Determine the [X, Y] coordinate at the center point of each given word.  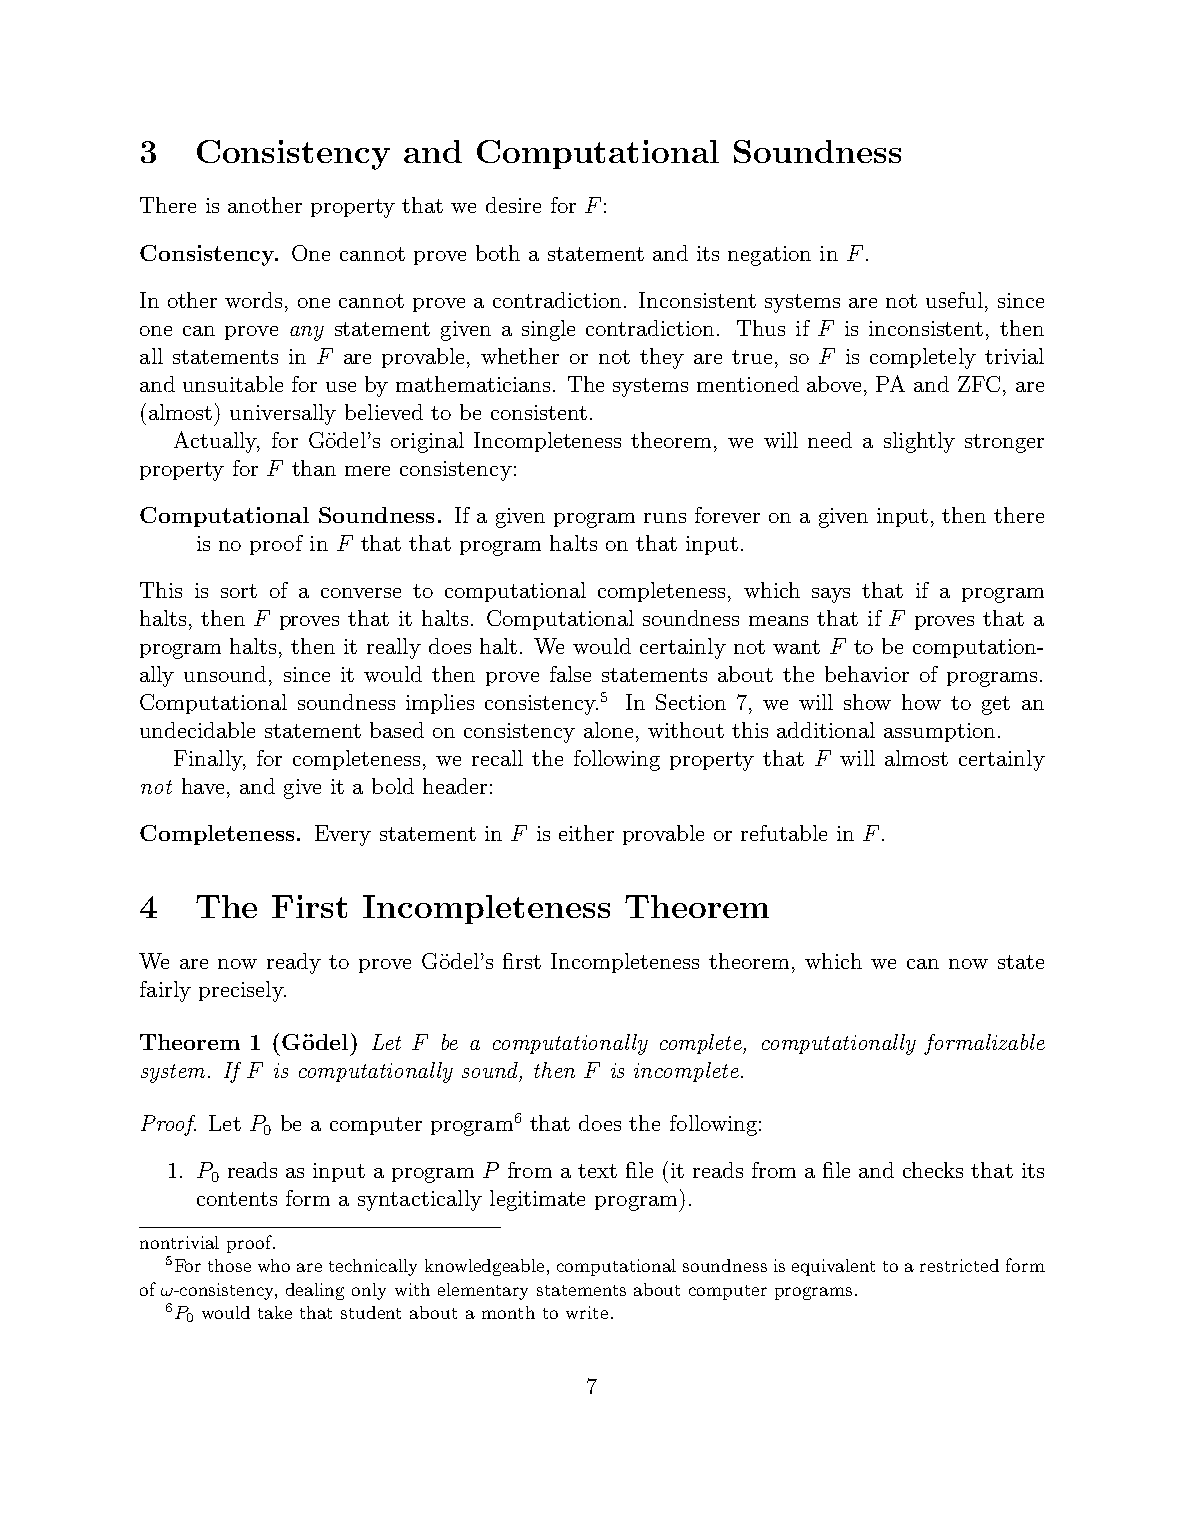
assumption [939, 732]
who [274, 1265]
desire [513, 205]
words [253, 300]
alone [608, 730]
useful [954, 300]
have [203, 786]
